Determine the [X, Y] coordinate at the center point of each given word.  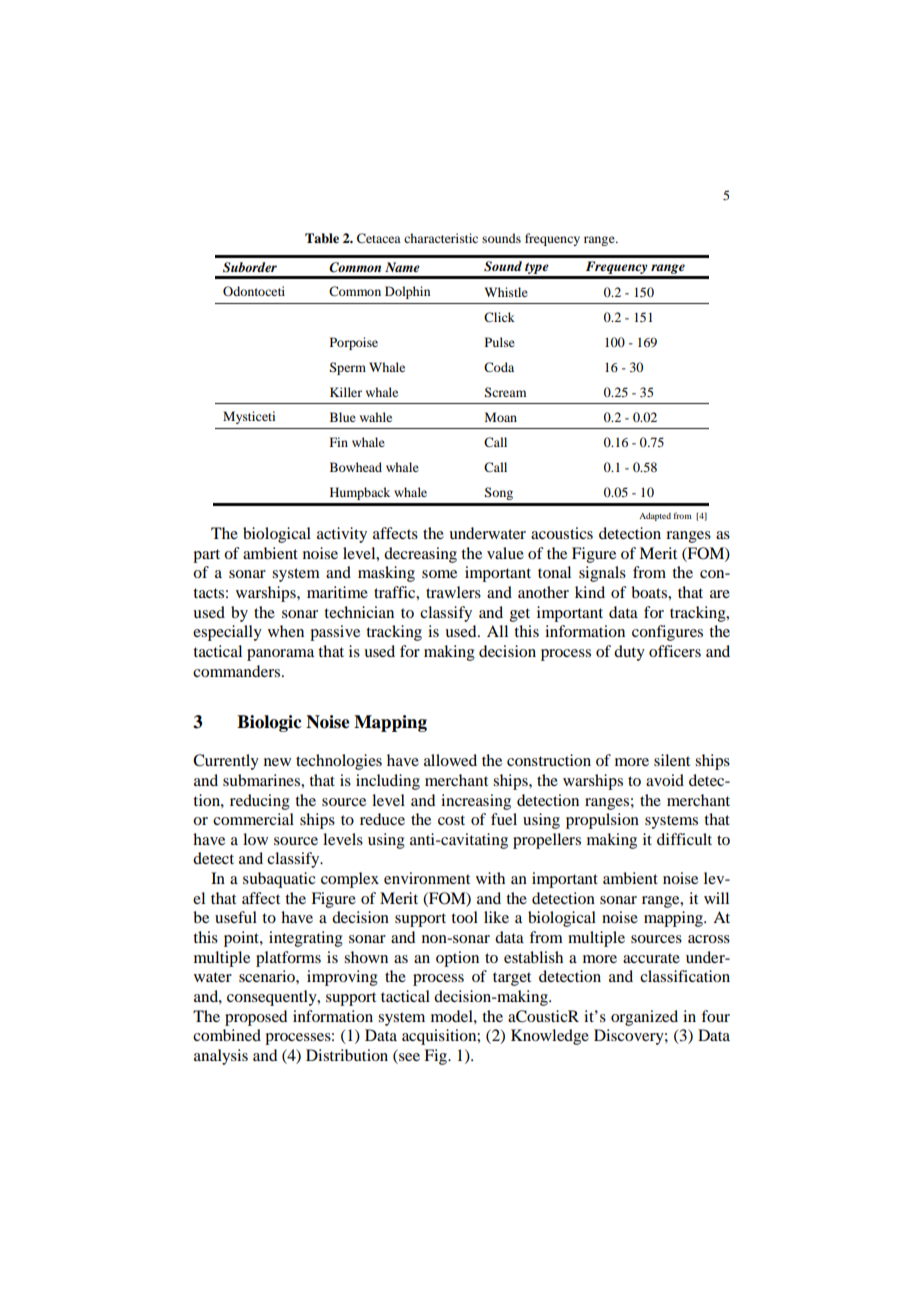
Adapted [655, 516]
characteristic [441, 238]
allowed [450, 760]
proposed [256, 1018]
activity [342, 535]
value [505, 553]
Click [499, 317]
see [408, 1058]
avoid [665, 780]
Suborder [250, 267]
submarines [262, 780]
